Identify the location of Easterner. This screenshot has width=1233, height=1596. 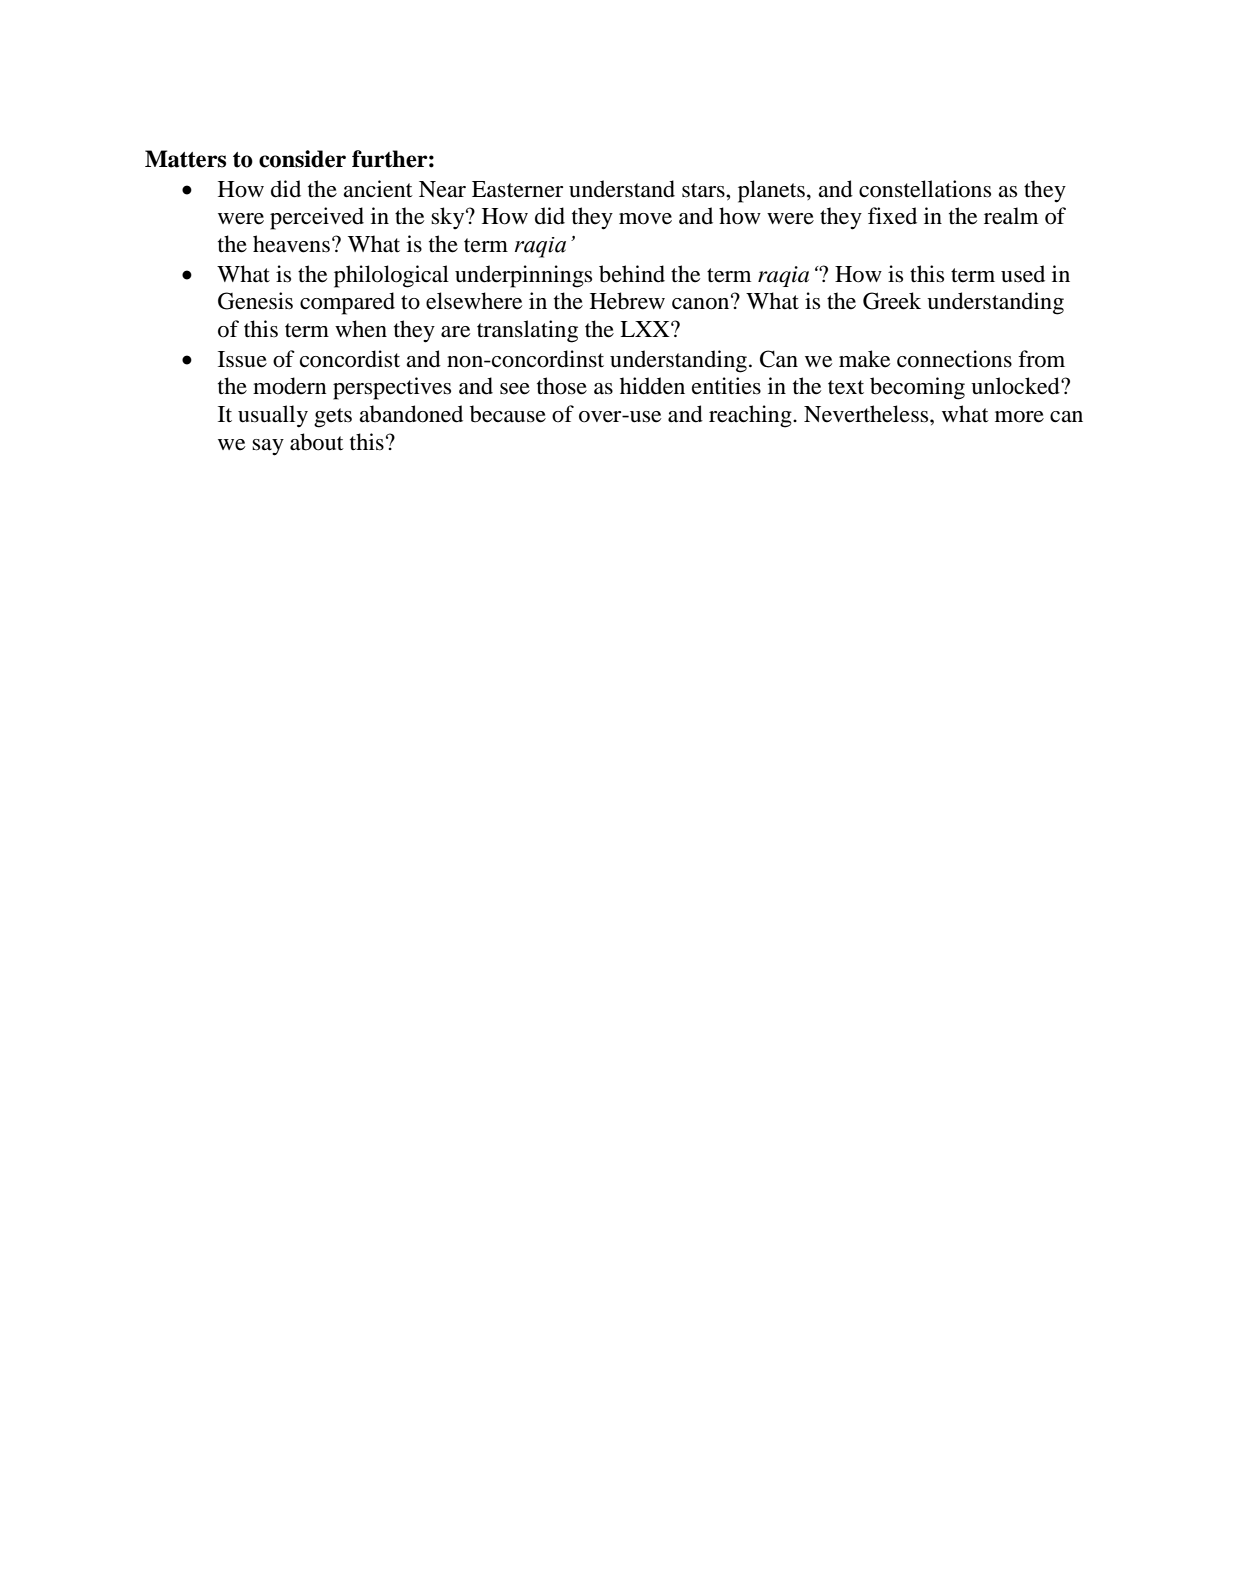
(517, 189).
